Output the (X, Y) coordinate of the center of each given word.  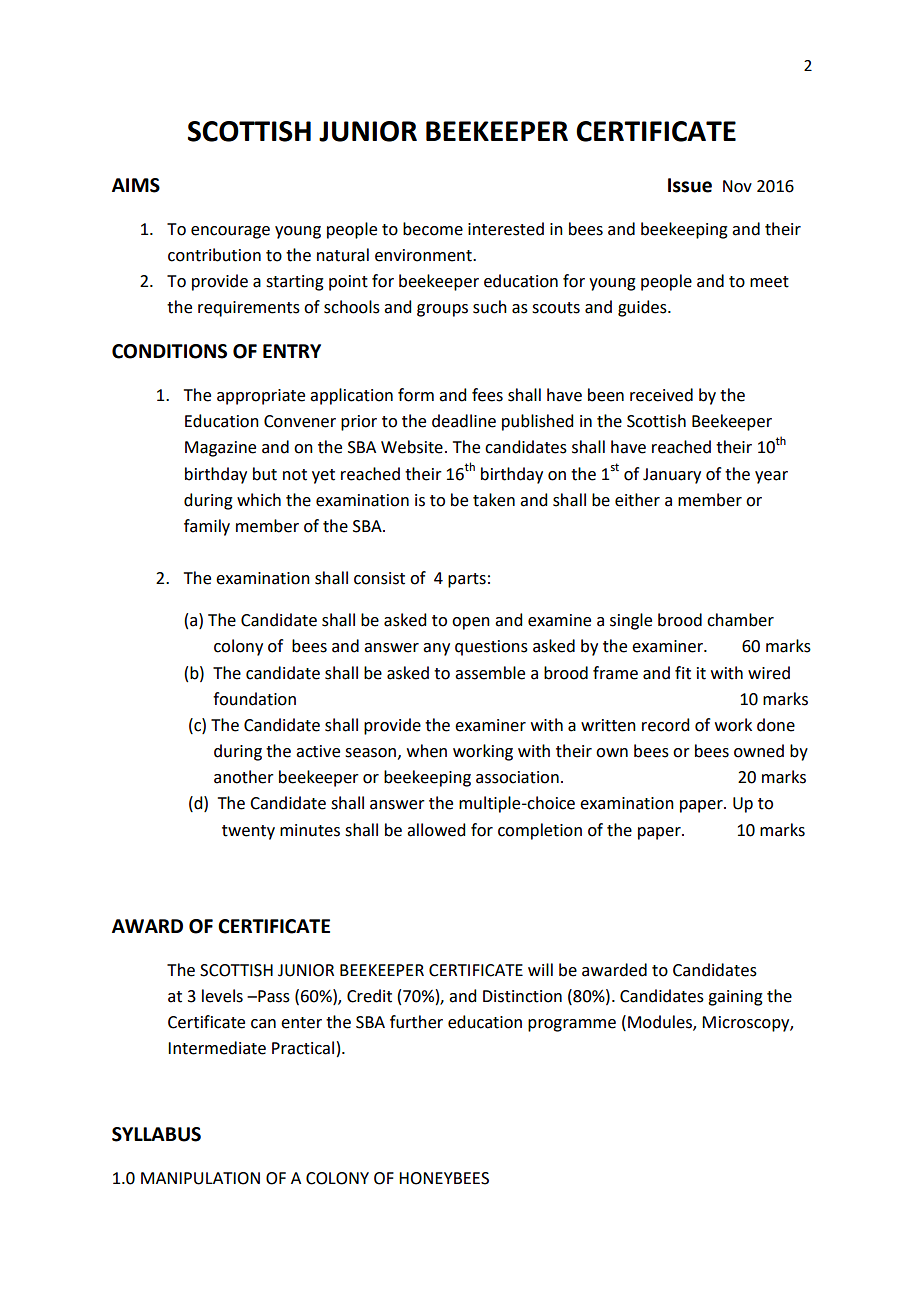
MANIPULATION (200, 1178)
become (433, 229)
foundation (254, 699)
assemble (490, 673)
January (672, 476)
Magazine (220, 449)
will (540, 969)
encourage (230, 232)
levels (222, 996)
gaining (735, 998)
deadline (464, 421)
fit (683, 673)
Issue (690, 185)
